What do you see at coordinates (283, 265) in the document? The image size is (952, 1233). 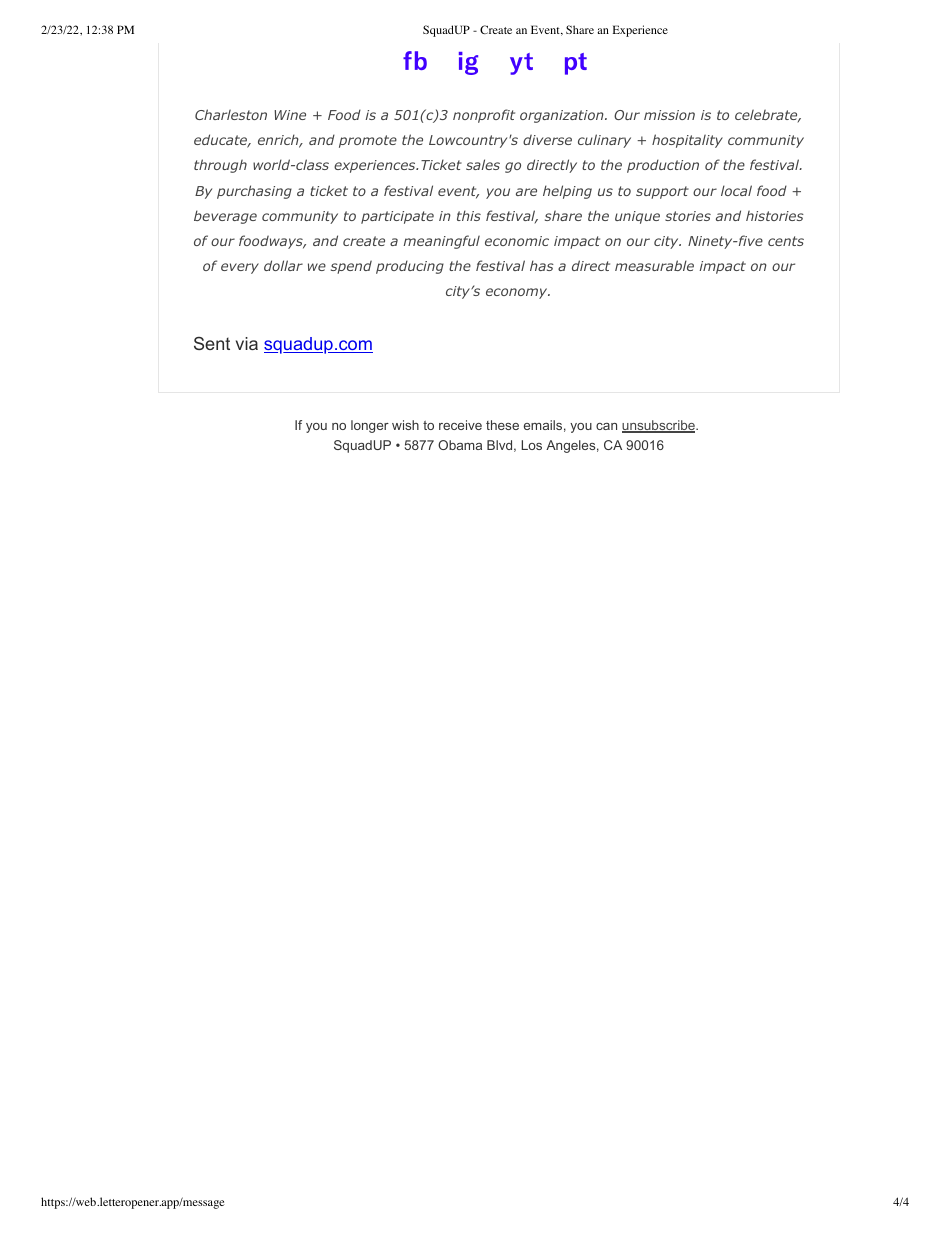 I see `dollar` at bounding box center [283, 265].
